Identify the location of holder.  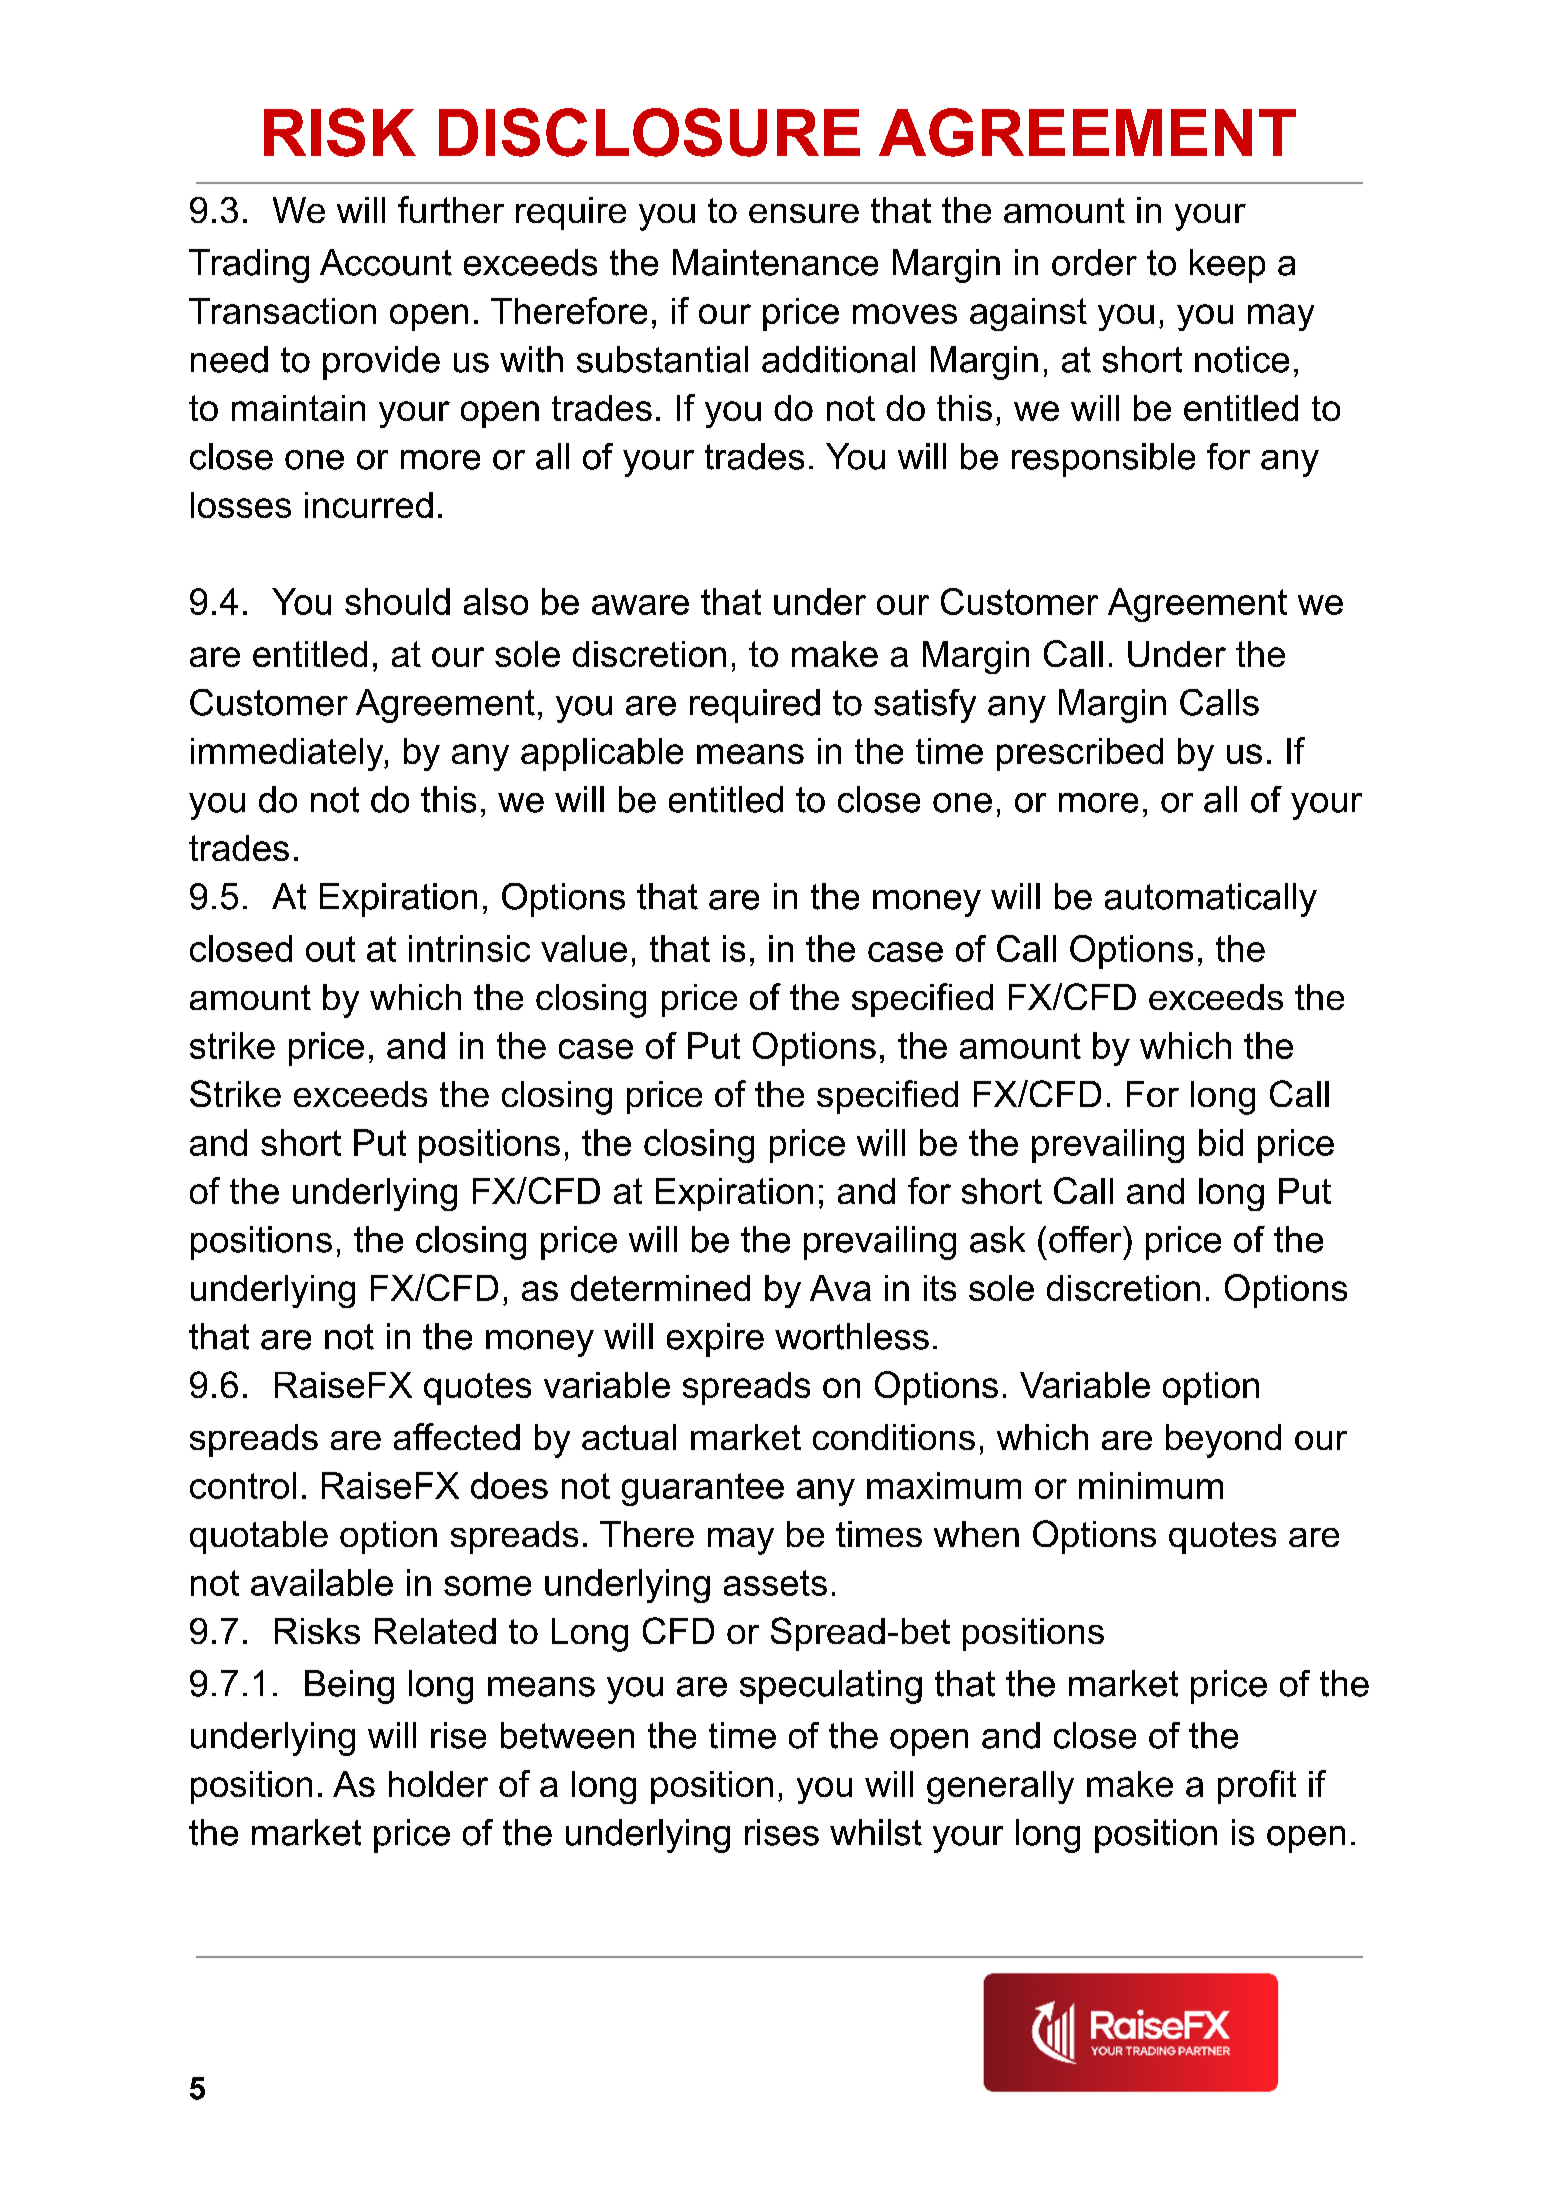
(438, 1784).
